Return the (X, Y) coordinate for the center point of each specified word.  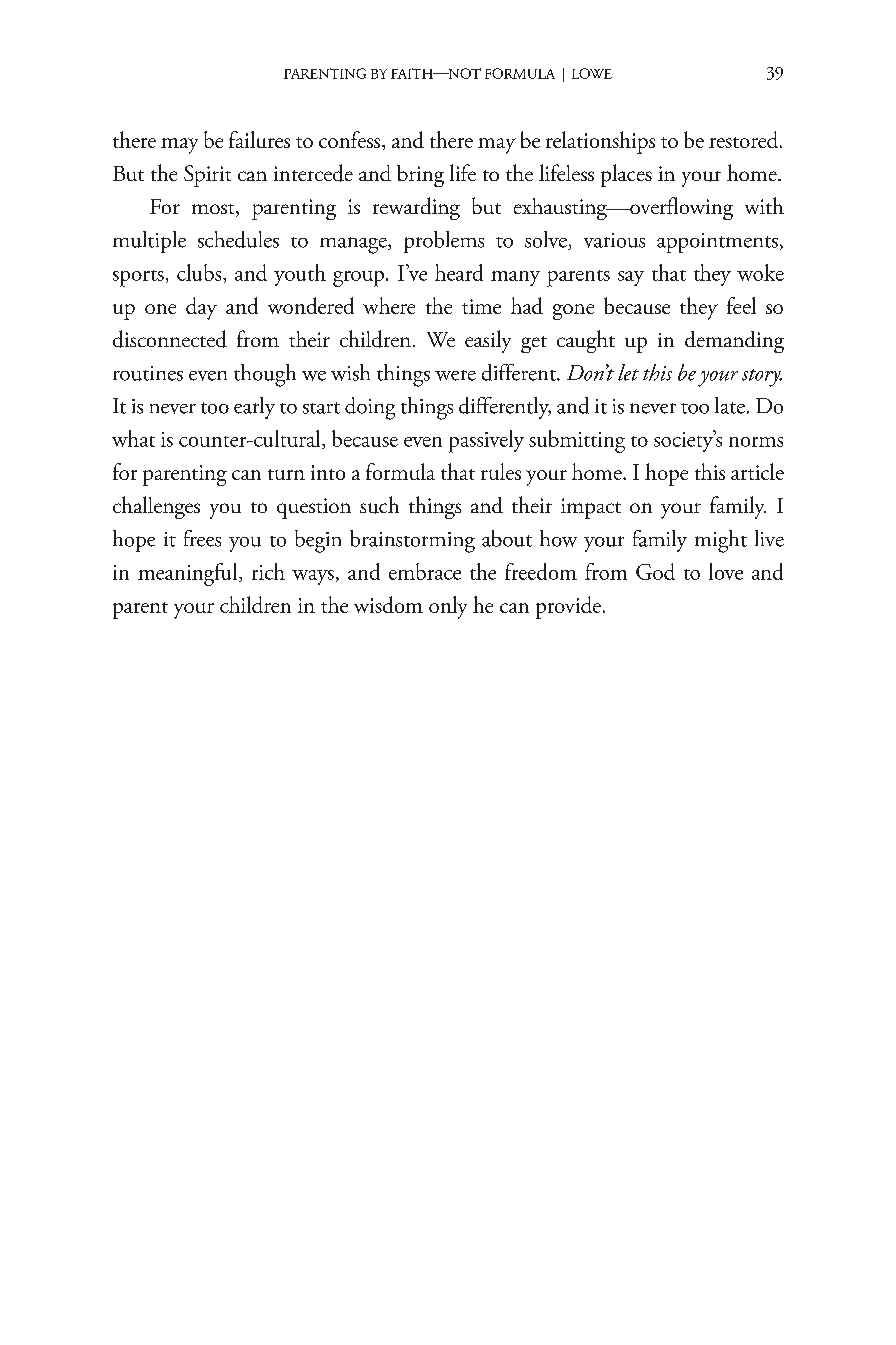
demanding (734, 342)
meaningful (189, 574)
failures (259, 139)
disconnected (170, 339)
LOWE (592, 73)
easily (488, 341)
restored (745, 139)
